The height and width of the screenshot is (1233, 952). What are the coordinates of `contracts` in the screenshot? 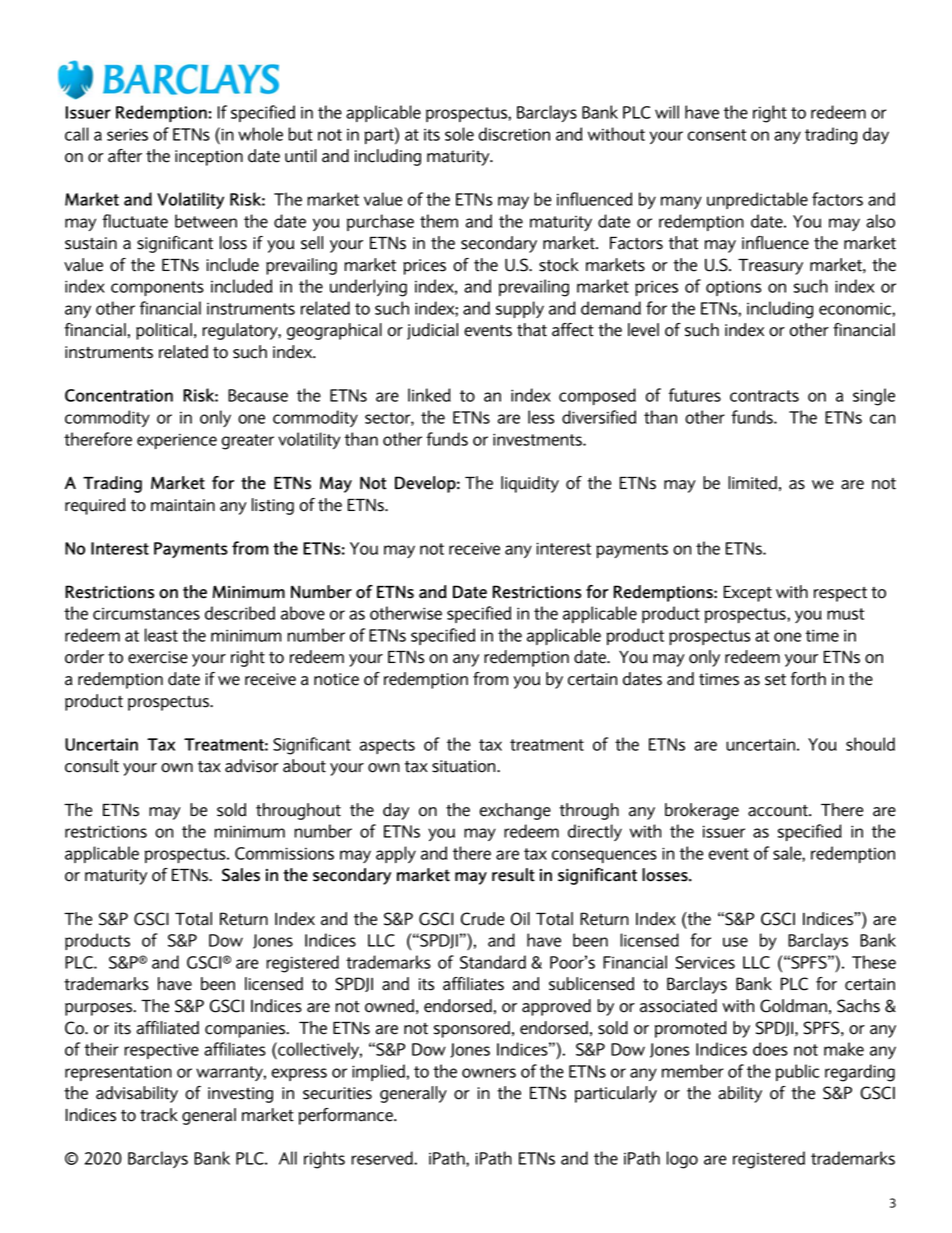 It's located at (764, 396).
